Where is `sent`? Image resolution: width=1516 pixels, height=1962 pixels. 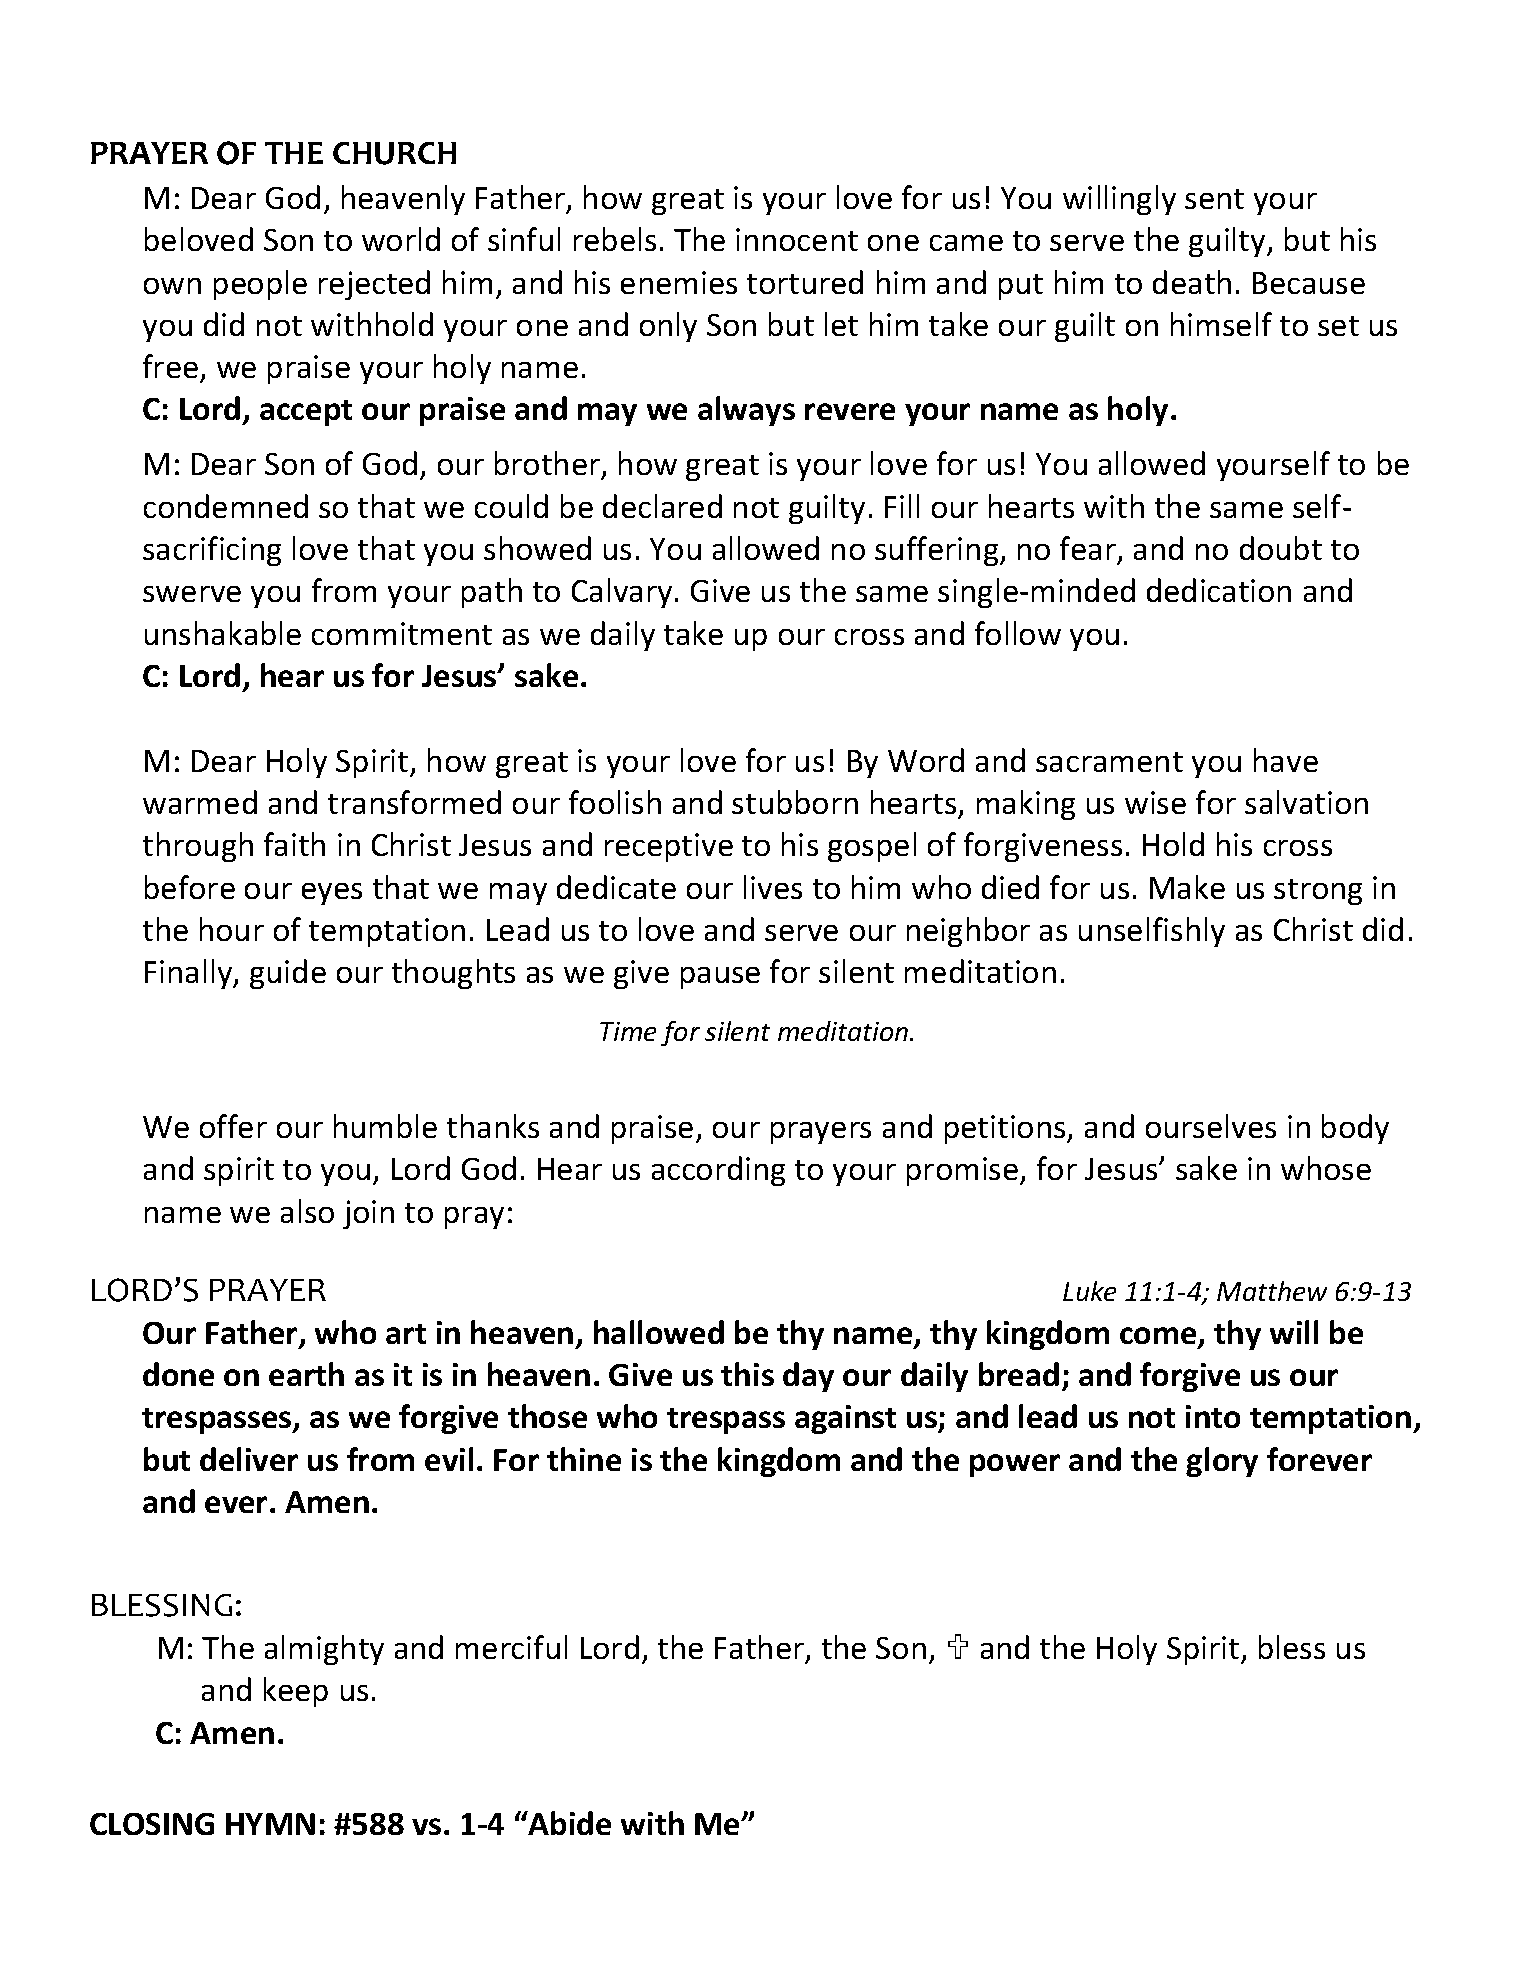
sent is located at coordinates (1214, 199).
